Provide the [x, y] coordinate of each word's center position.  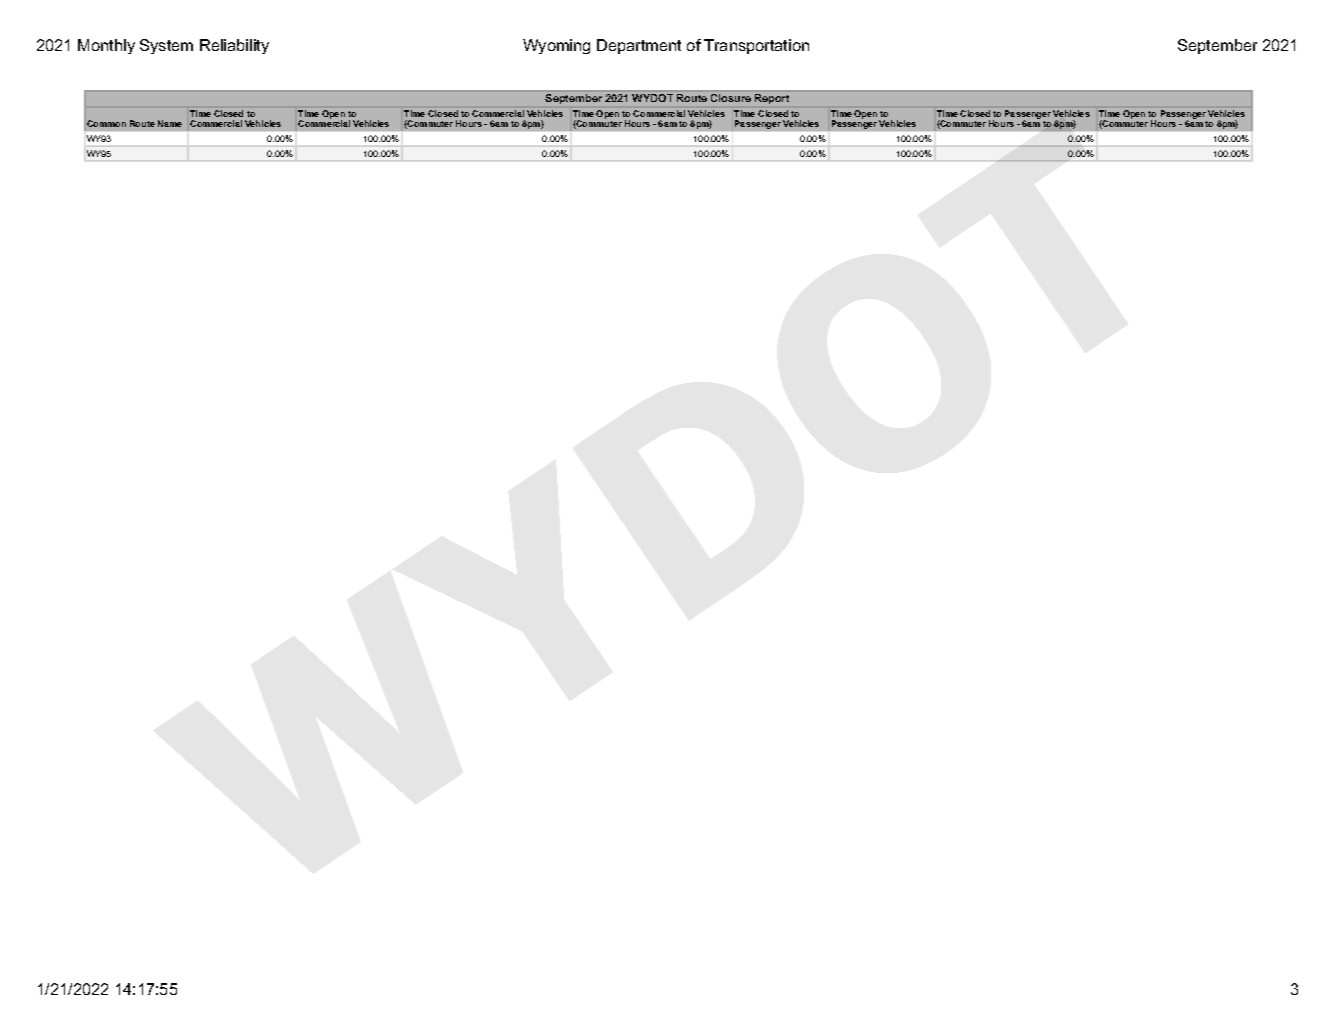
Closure [731, 98]
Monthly [106, 46]
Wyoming [556, 46]
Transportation [756, 46]
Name [170, 123]
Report [772, 99]
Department [639, 46]
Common [106, 123]
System [166, 46]
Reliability [234, 46]
